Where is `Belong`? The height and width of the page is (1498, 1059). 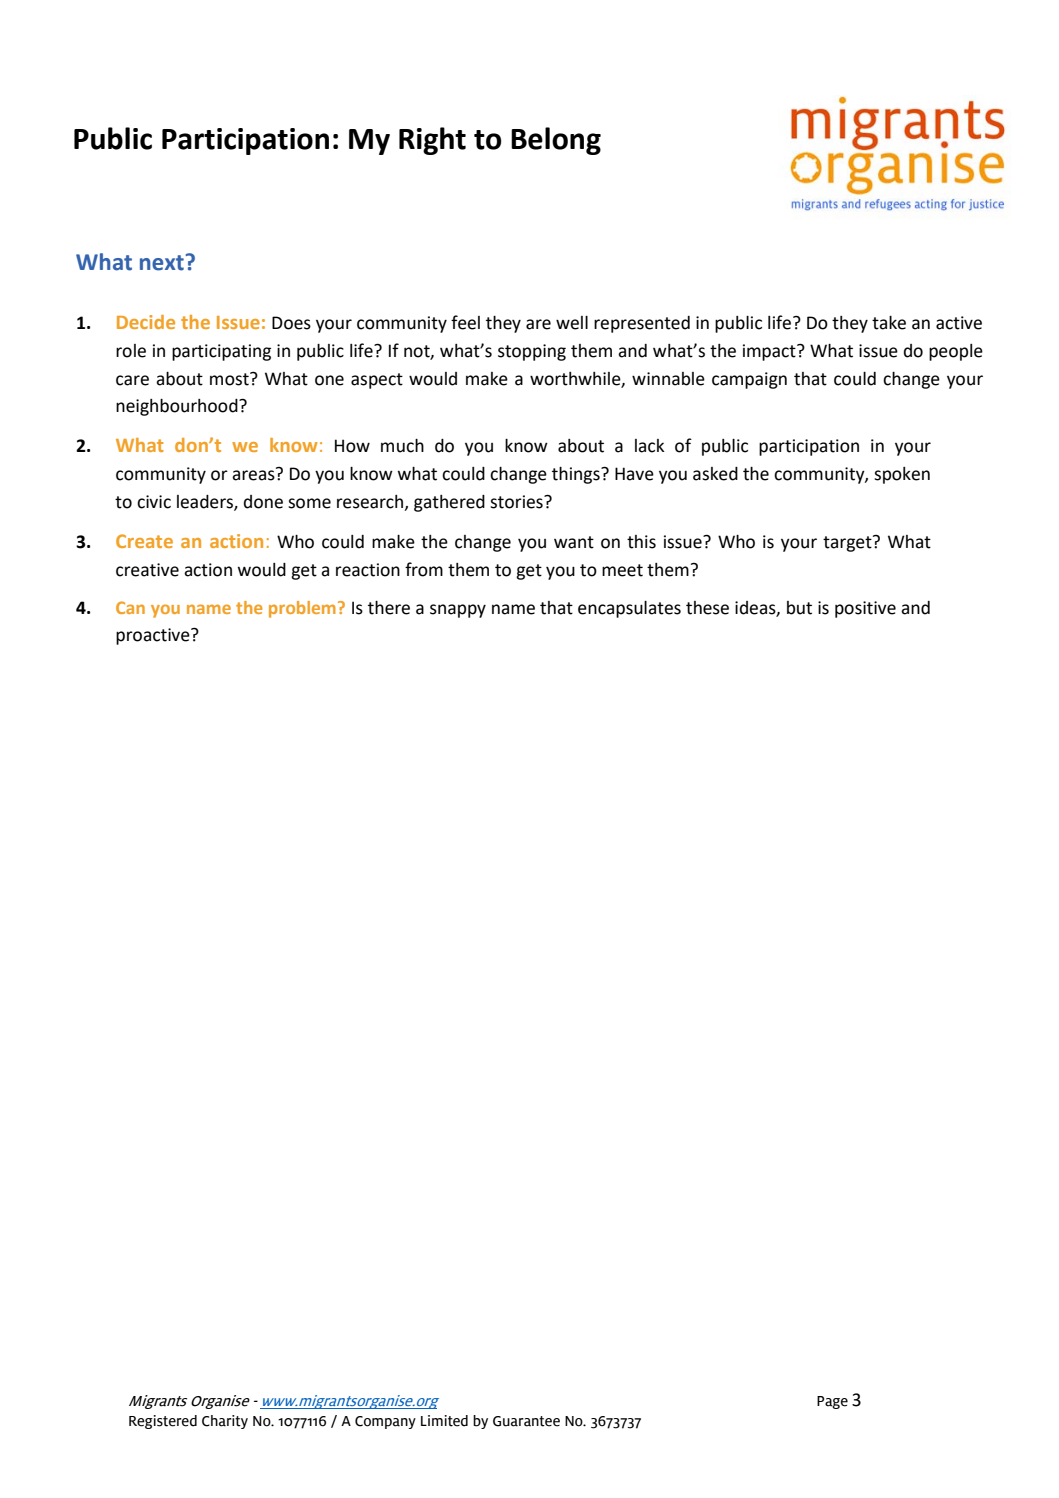 Belong is located at coordinates (556, 141).
